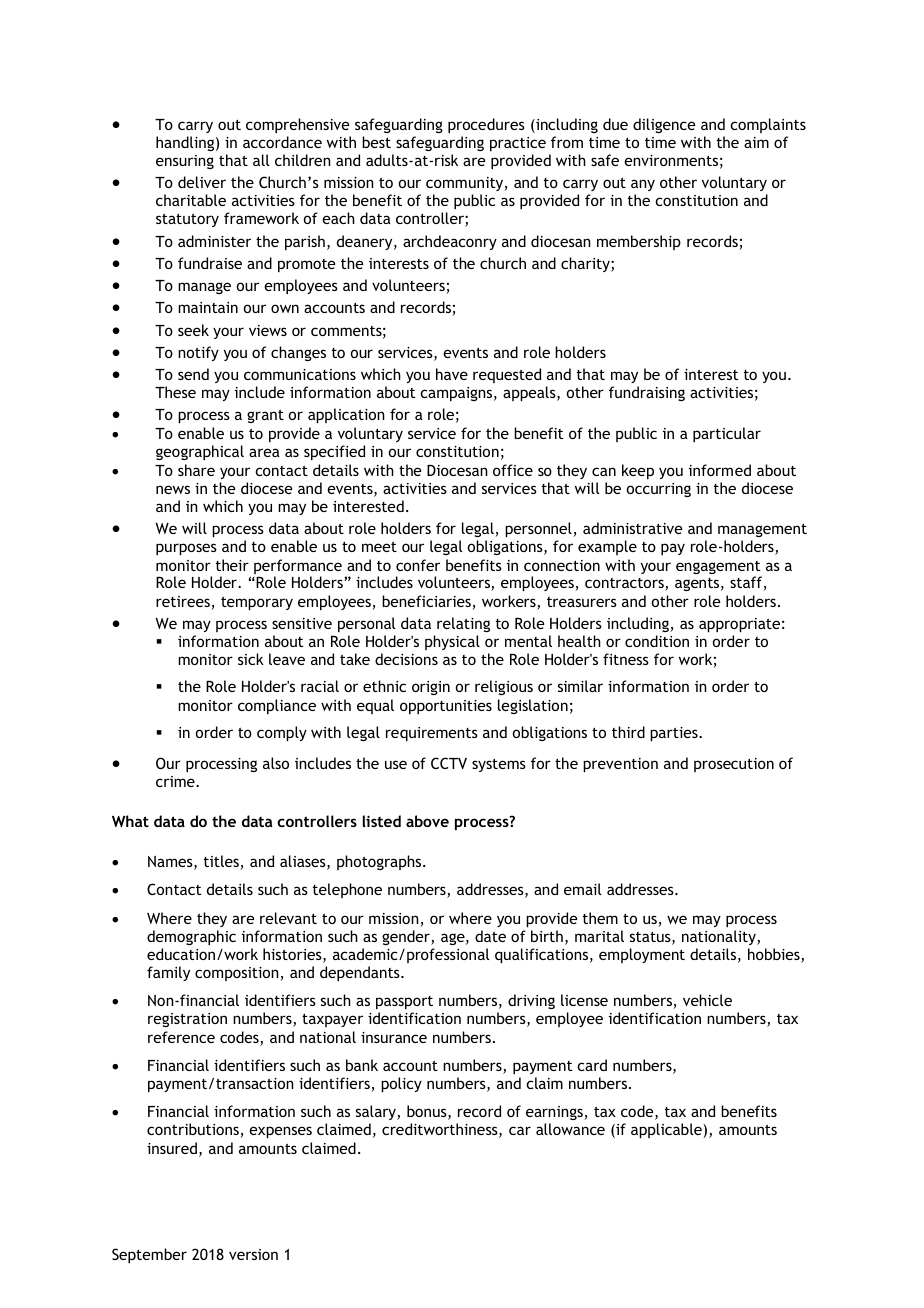  Describe the element at coordinates (664, 125) in the document. I see `diligence` at that location.
